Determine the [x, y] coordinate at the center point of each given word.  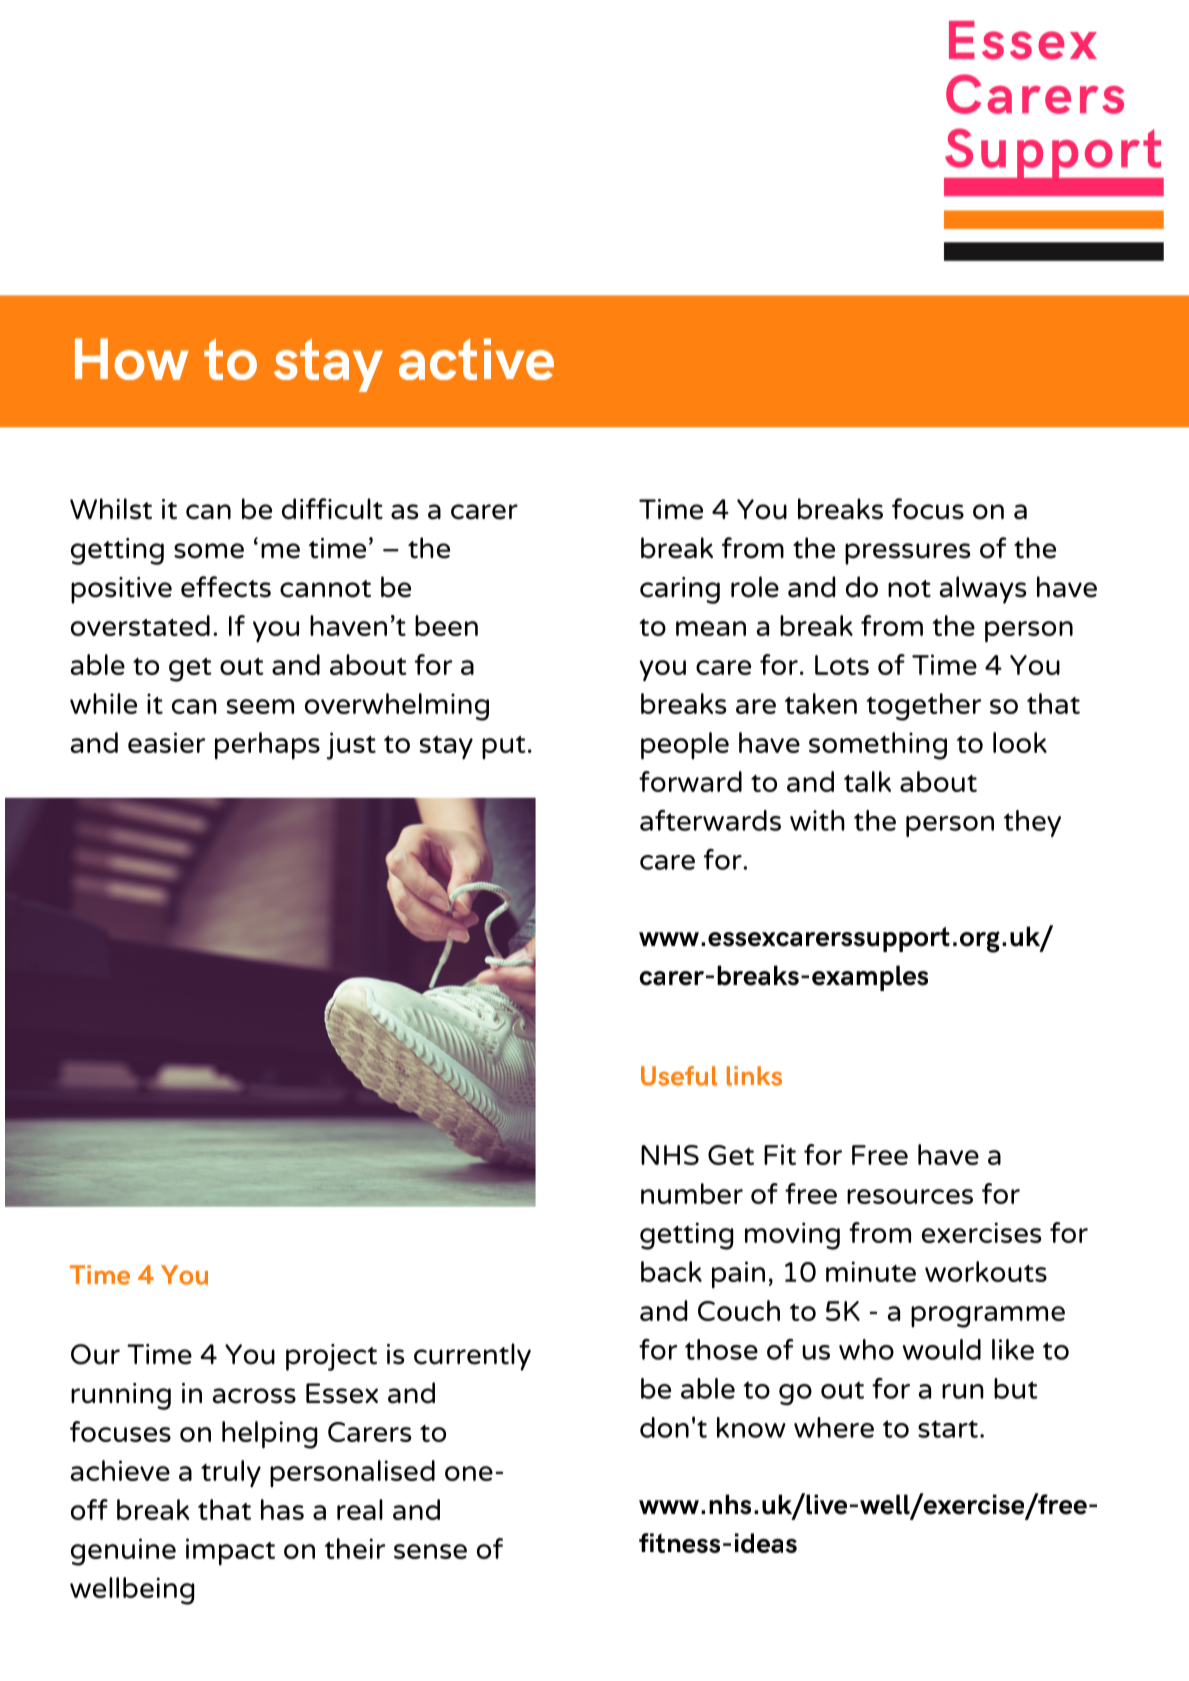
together [924, 707]
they [1032, 823]
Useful [679, 1076]
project [331, 1357]
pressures [907, 554]
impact [230, 1552]
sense [430, 1551]
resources [910, 1196]
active [476, 359]
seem [260, 706]
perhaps [267, 746]
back [671, 1271]
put [504, 747]
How [131, 359]
